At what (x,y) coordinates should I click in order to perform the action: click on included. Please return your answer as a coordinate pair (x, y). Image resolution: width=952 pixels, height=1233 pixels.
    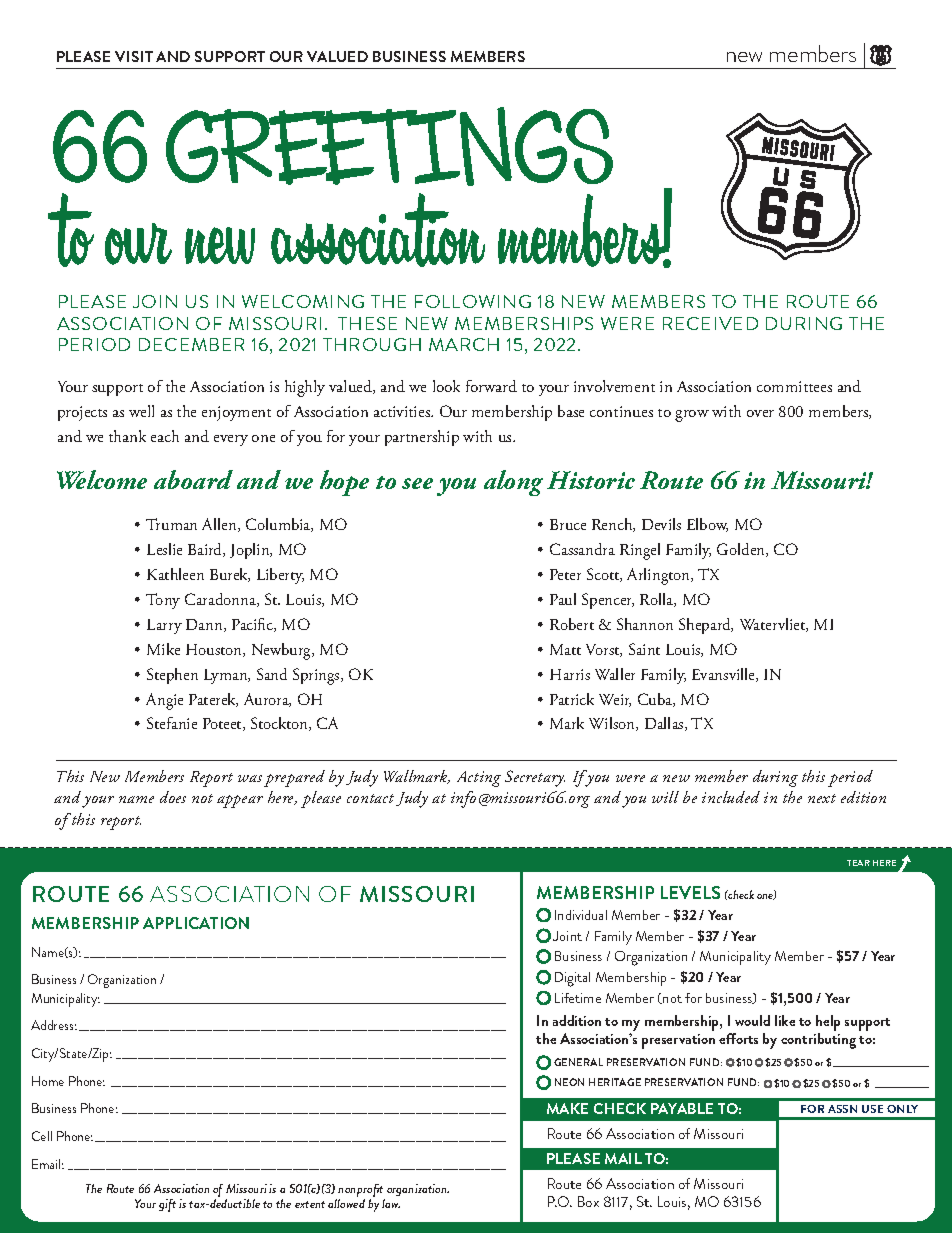
    Looking at the image, I should click on (731, 797).
